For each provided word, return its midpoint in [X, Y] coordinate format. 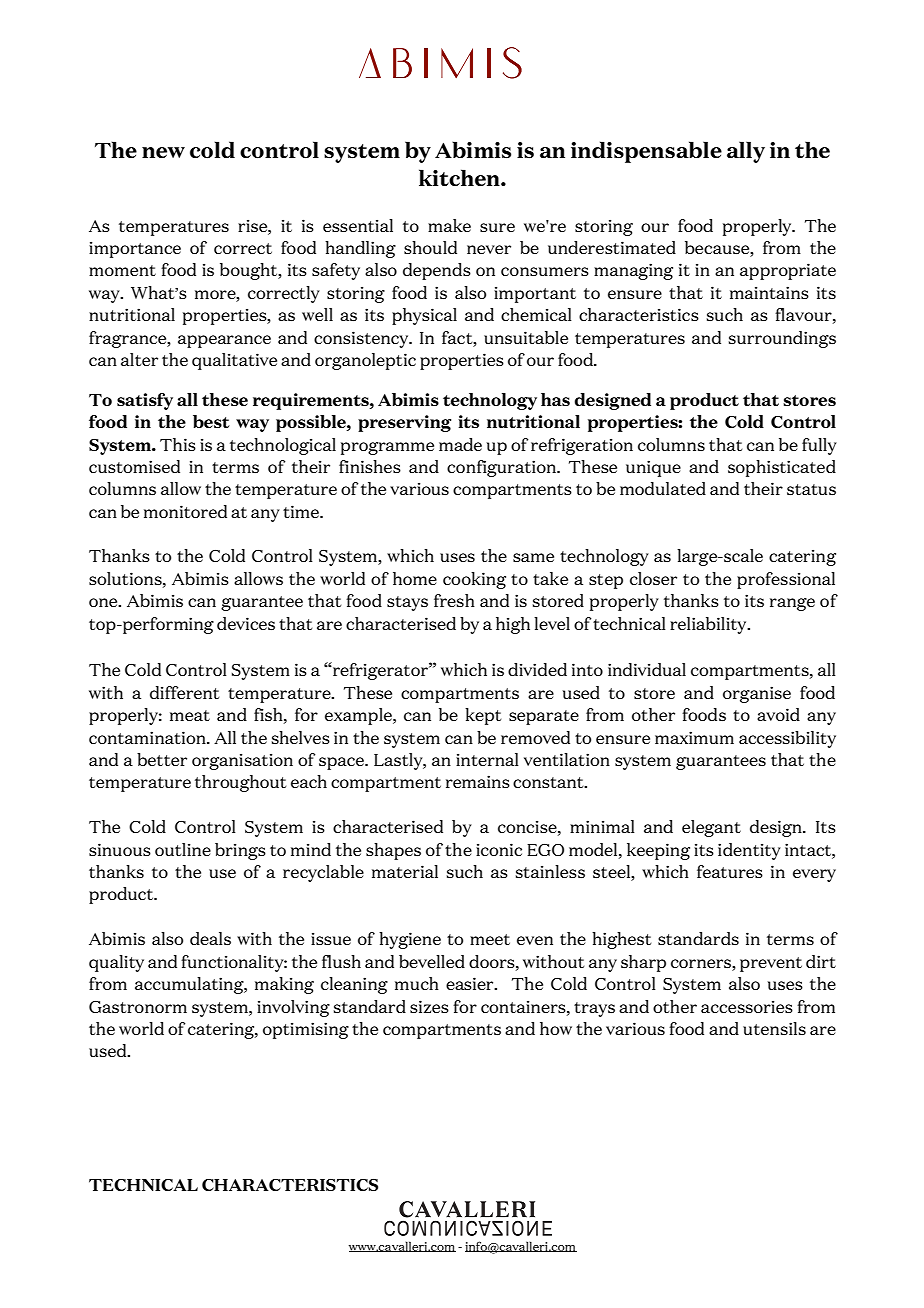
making [284, 985]
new [163, 153]
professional [786, 580]
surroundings [782, 339]
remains [478, 781]
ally [746, 152]
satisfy [145, 401]
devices [246, 623]
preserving [404, 423]
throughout [240, 783]
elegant [711, 828]
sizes [429, 1006]
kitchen [460, 178]
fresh [454, 600]
